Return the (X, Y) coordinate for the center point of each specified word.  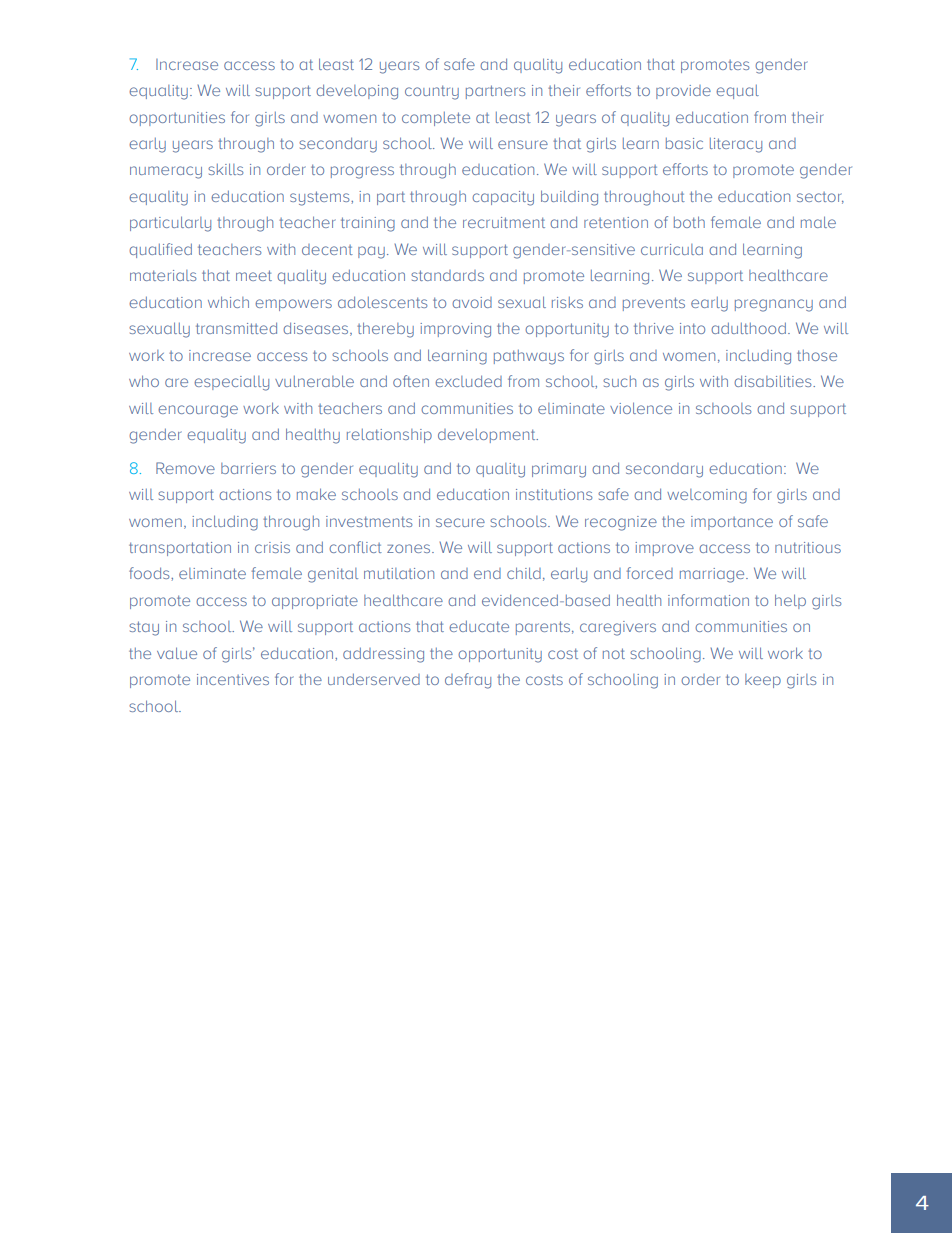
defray (468, 681)
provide (683, 92)
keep (763, 681)
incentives (233, 679)
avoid (472, 302)
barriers (248, 468)
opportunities (177, 119)
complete (436, 119)
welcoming (707, 496)
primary (559, 470)
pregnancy (774, 305)
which (228, 302)
